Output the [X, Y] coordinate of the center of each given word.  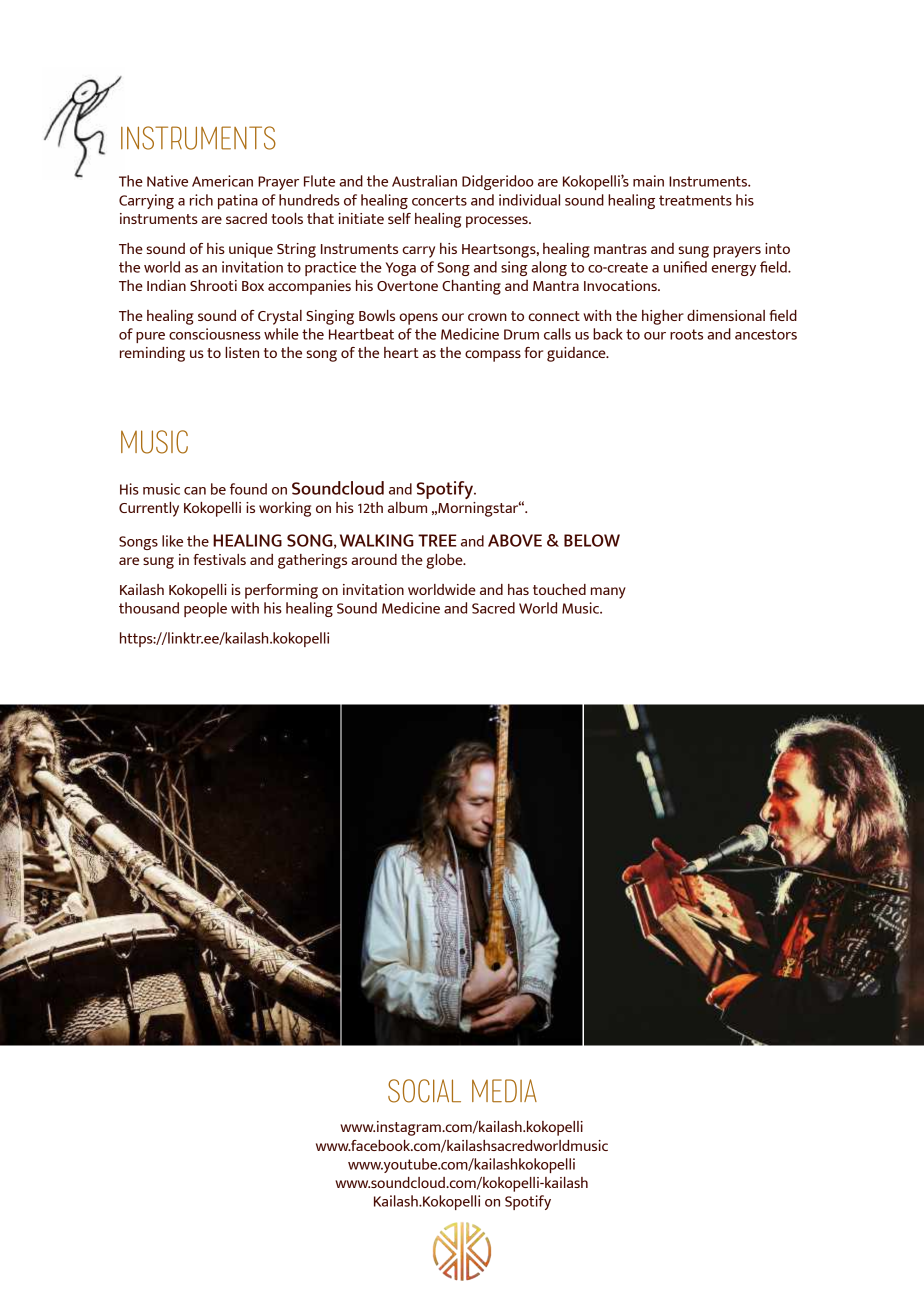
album [407, 507]
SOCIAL [424, 1091]
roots [686, 334]
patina [238, 201]
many [608, 593]
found [248, 489]
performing [281, 591]
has [518, 589]
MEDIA [504, 1090]
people [205, 609]
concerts [439, 200]
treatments [695, 200]
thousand [149, 608]
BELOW [592, 540]
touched [559, 589]
